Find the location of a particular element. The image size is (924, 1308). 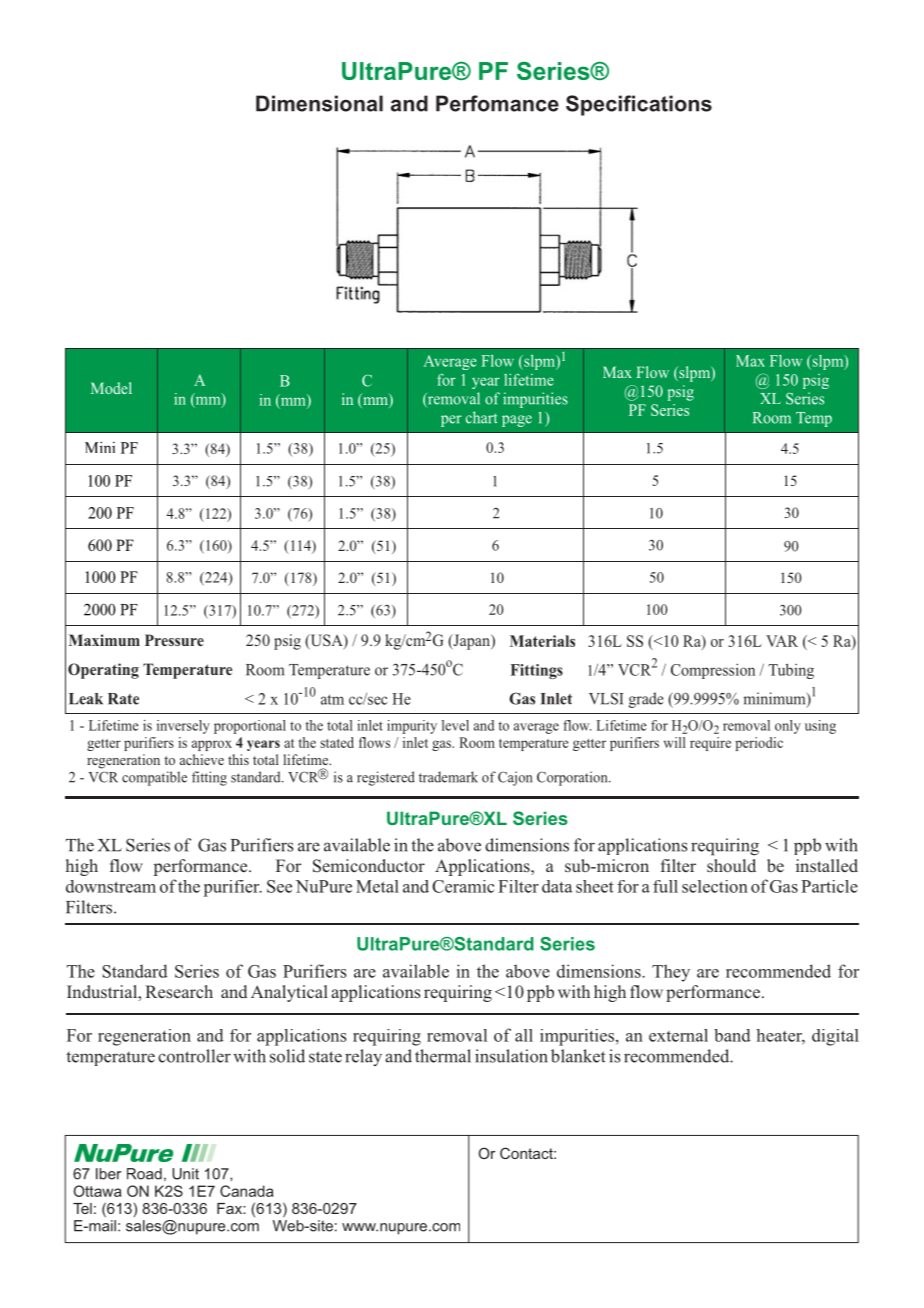

chart is located at coordinates (481, 417).
